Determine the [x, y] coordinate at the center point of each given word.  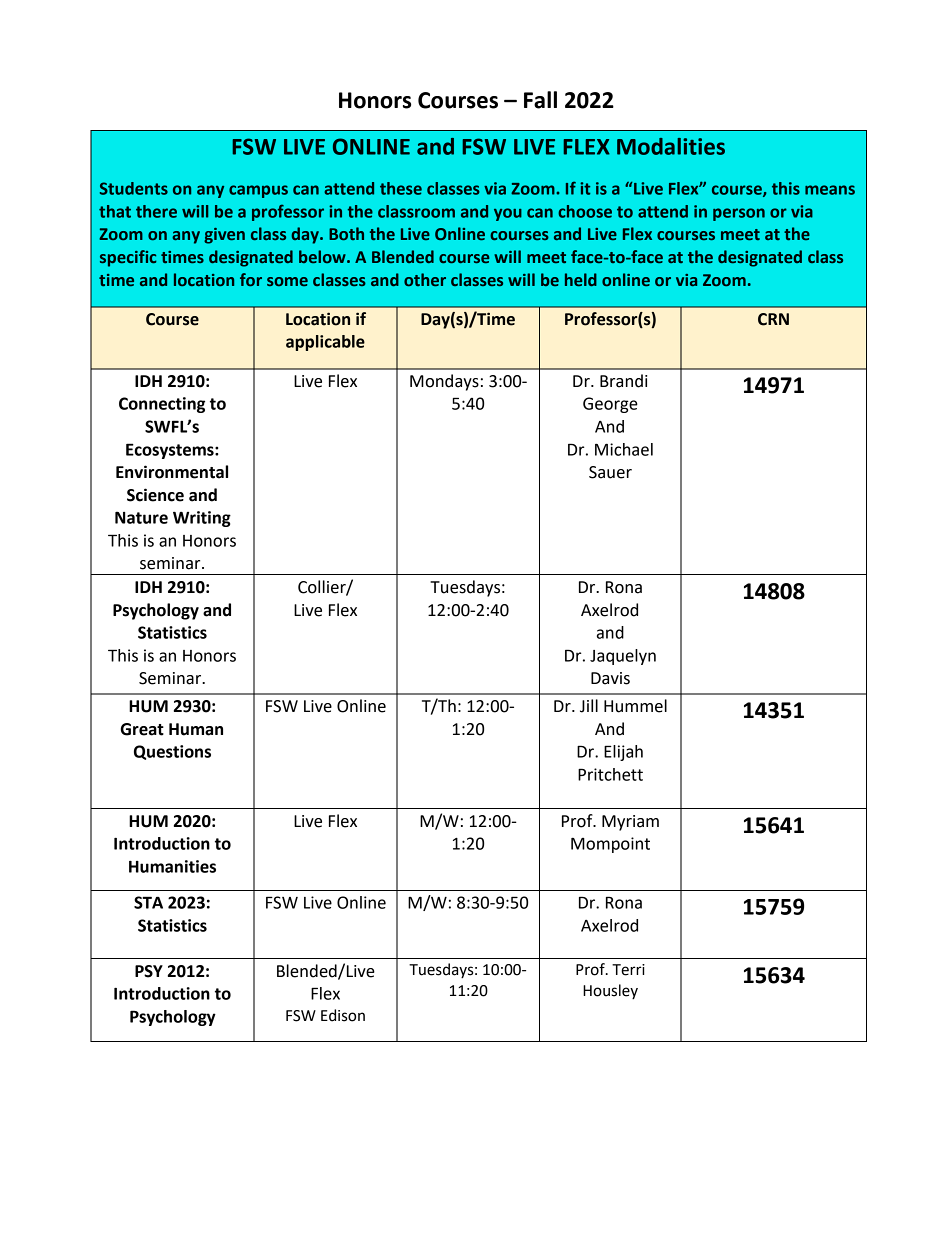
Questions [172, 752]
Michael [624, 449]
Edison [343, 1015]
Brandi [623, 381]
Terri [628, 970]
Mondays [444, 382]
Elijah [623, 753]
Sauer [610, 472]
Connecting [162, 405]
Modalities [671, 146]
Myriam [630, 823]
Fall [540, 100]
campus [258, 191]
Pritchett [610, 774]
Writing [202, 519]
